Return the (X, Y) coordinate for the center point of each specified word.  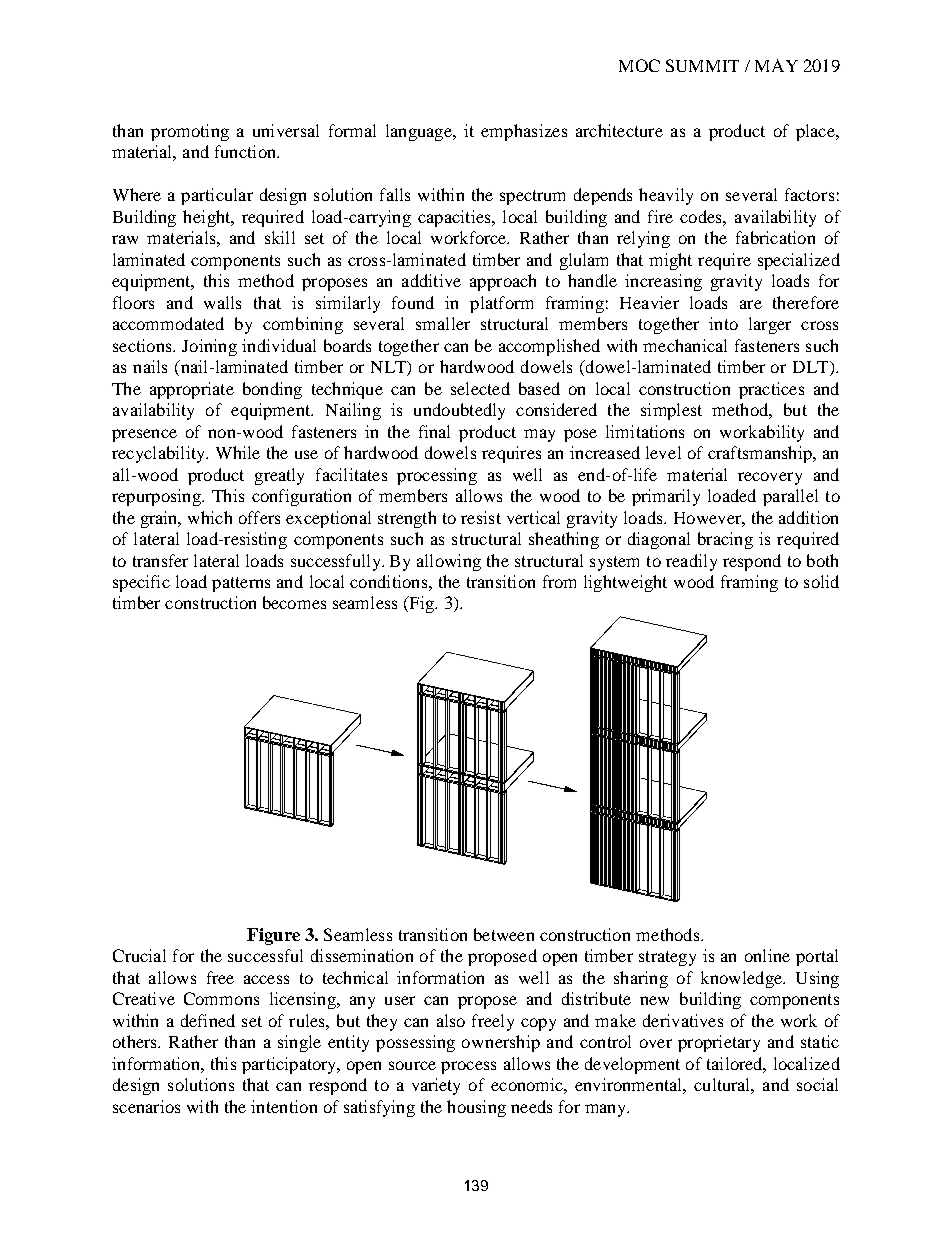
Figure (273, 936)
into (723, 323)
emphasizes (524, 132)
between (504, 934)
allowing (449, 562)
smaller (443, 323)
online (767, 955)
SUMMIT (702, 65)
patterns (241, 584)
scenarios (146, 1106)
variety (436, 1086)
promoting (190, 132)
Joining (209, 347)
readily (691, 562)
